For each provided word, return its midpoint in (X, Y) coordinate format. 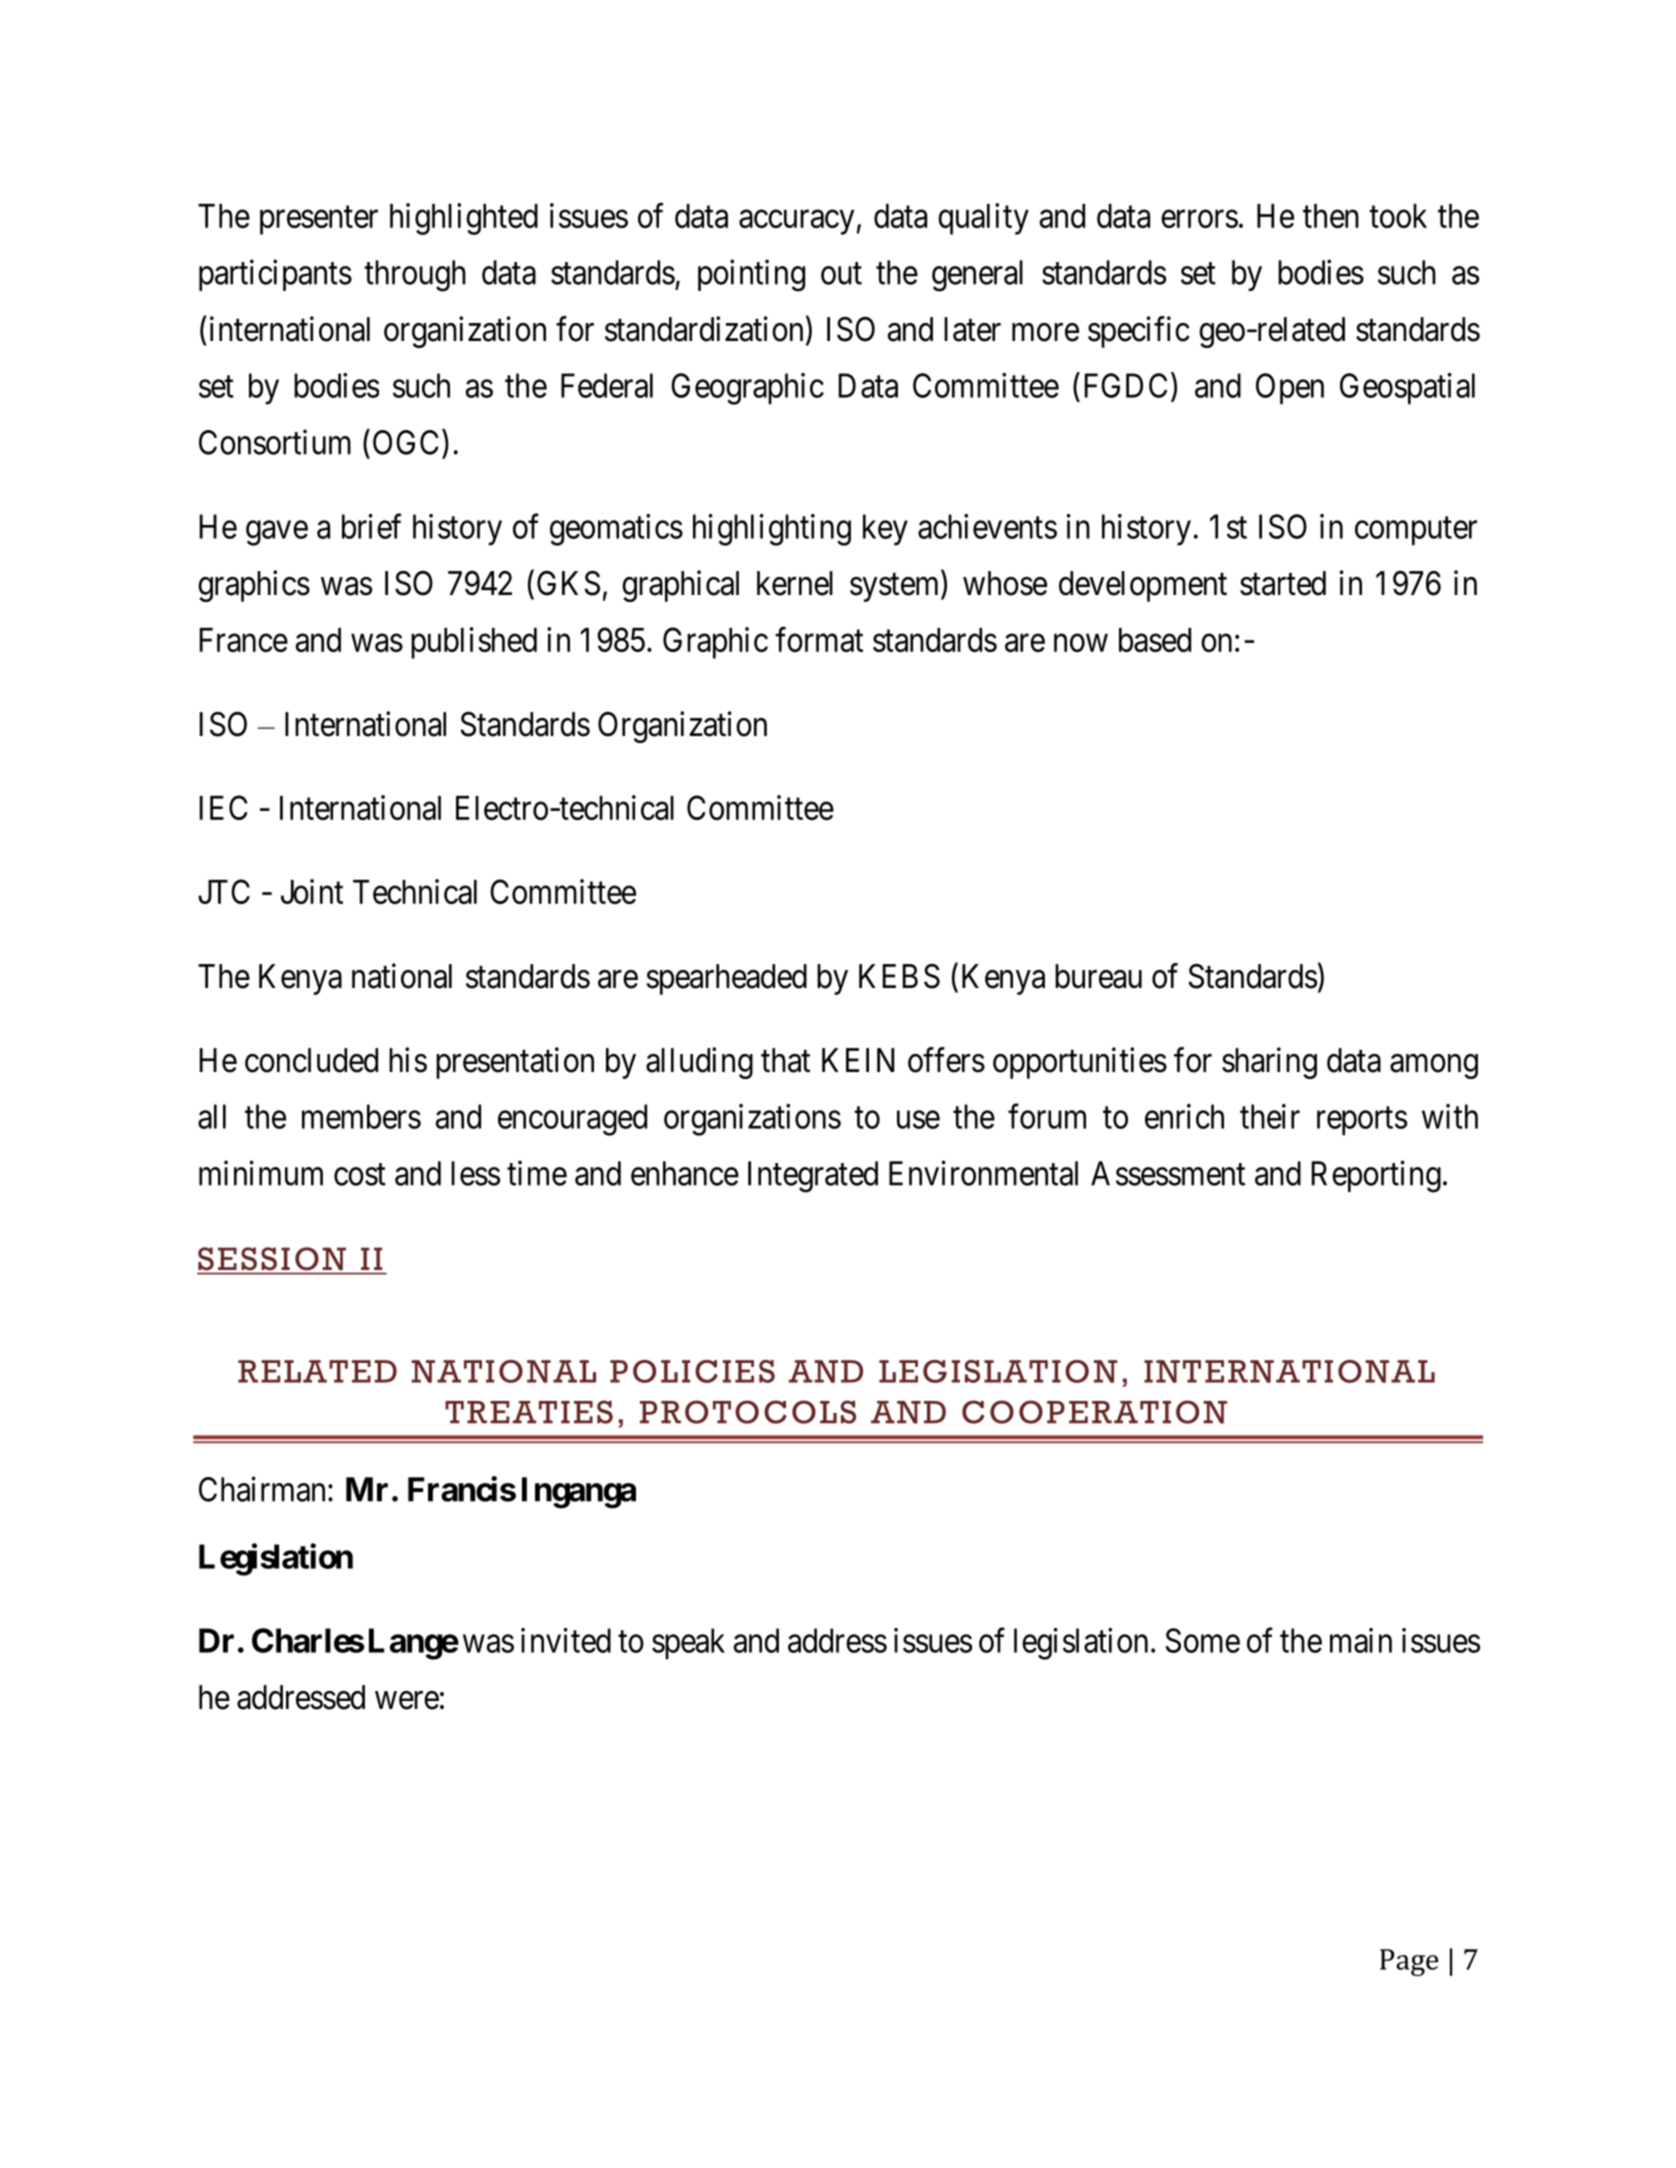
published (474, 643)
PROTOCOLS (748, 1412)
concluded (311, 1060)
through (415, 276)
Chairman (262, 1489)
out (841, 274)
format (819, 639)
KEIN (858, 1060)
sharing (1269, 1063)
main (1361, 1640)
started (1283, 583)
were (407, 1700)
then (1331, 216)
